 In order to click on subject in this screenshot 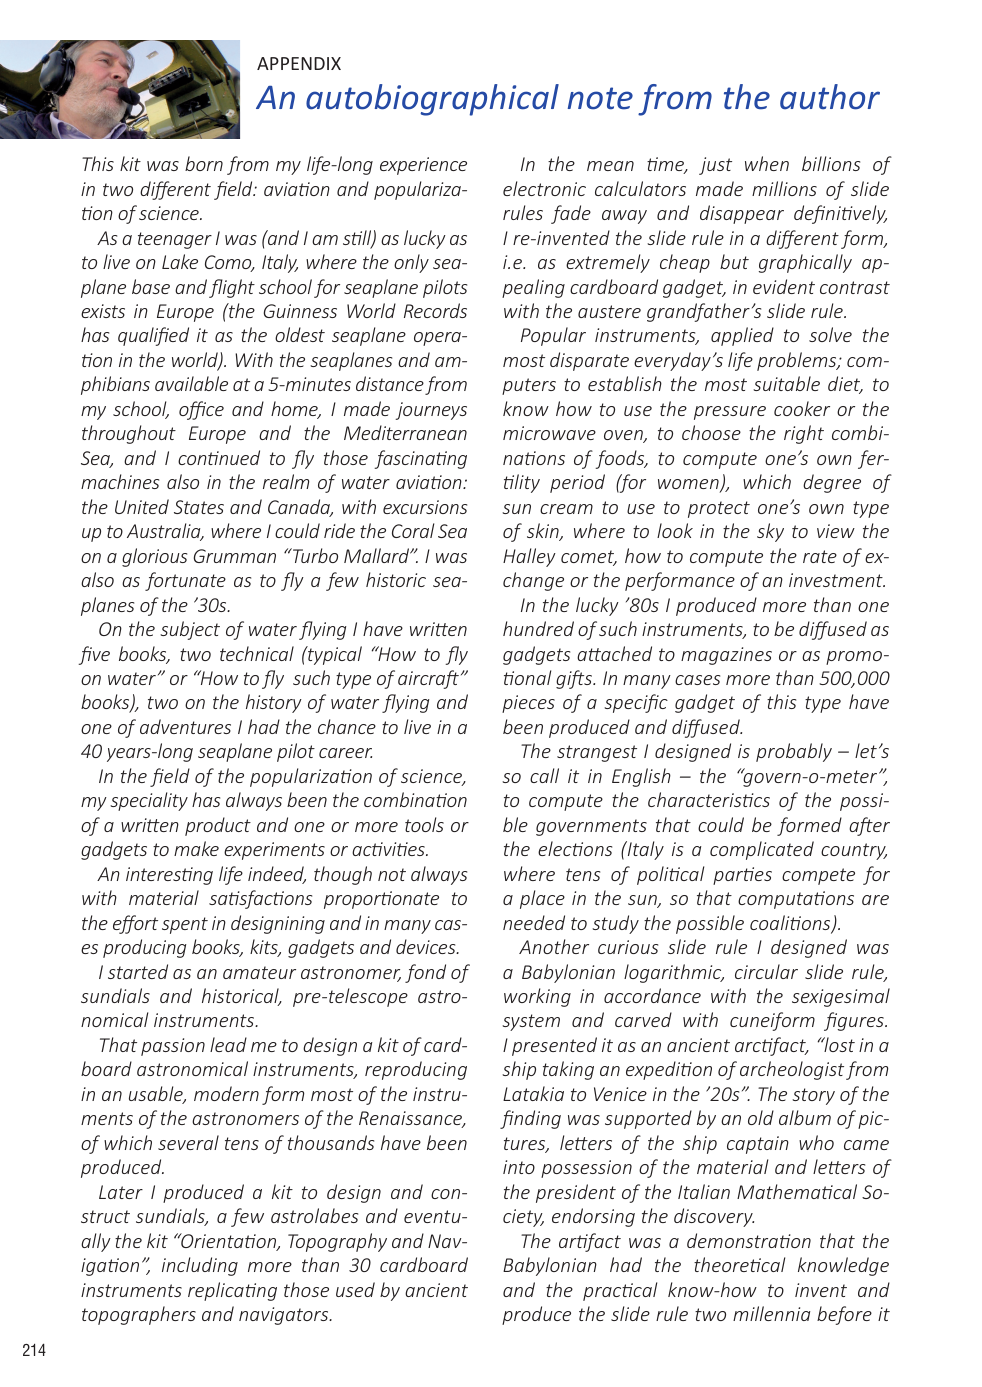, I will do `click(190, 630)`.
